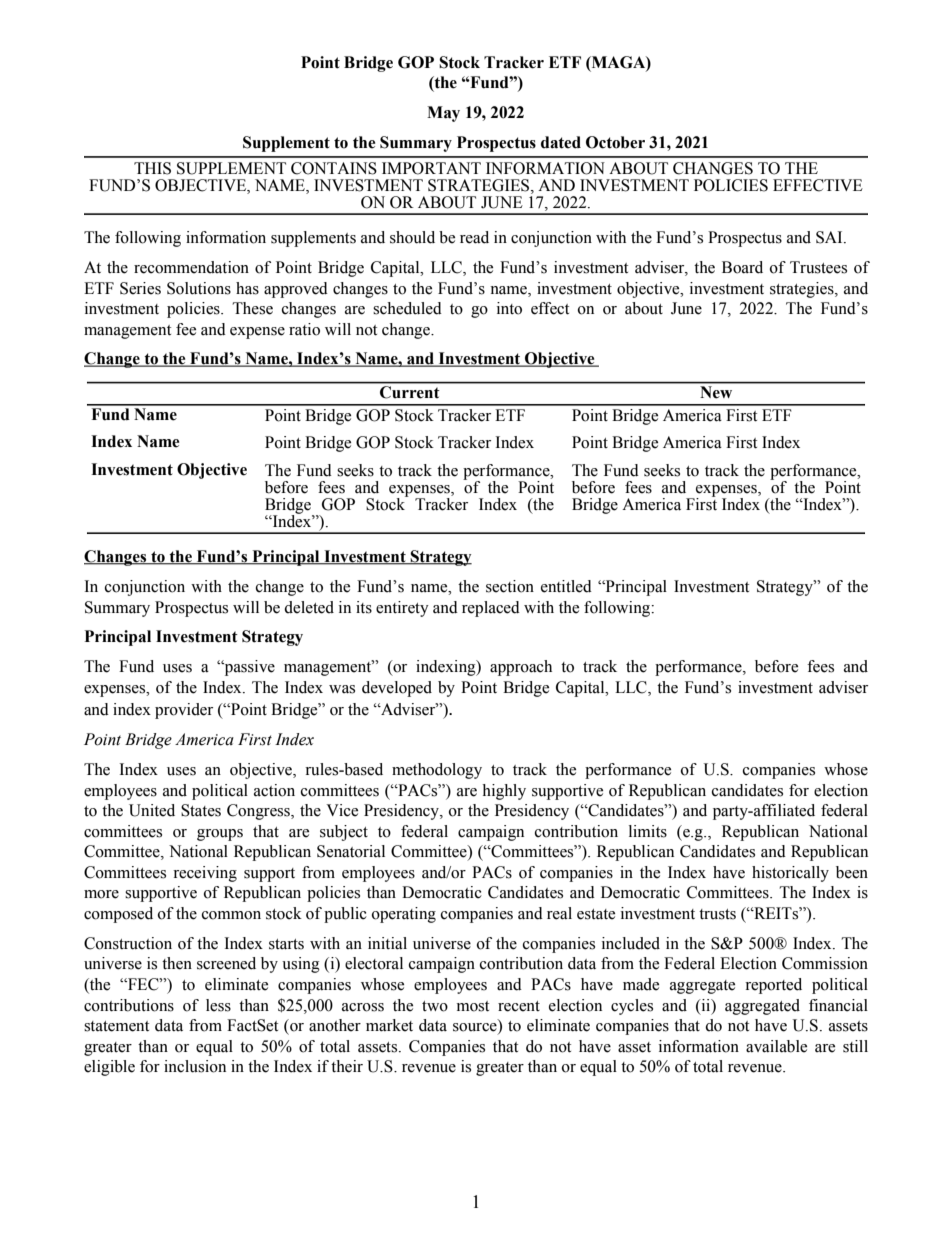 The height and width of the screenshot is (1233, 952). Describe the element at coordinates (491, 609) in the screenshot. I see `replaced` at that location.
